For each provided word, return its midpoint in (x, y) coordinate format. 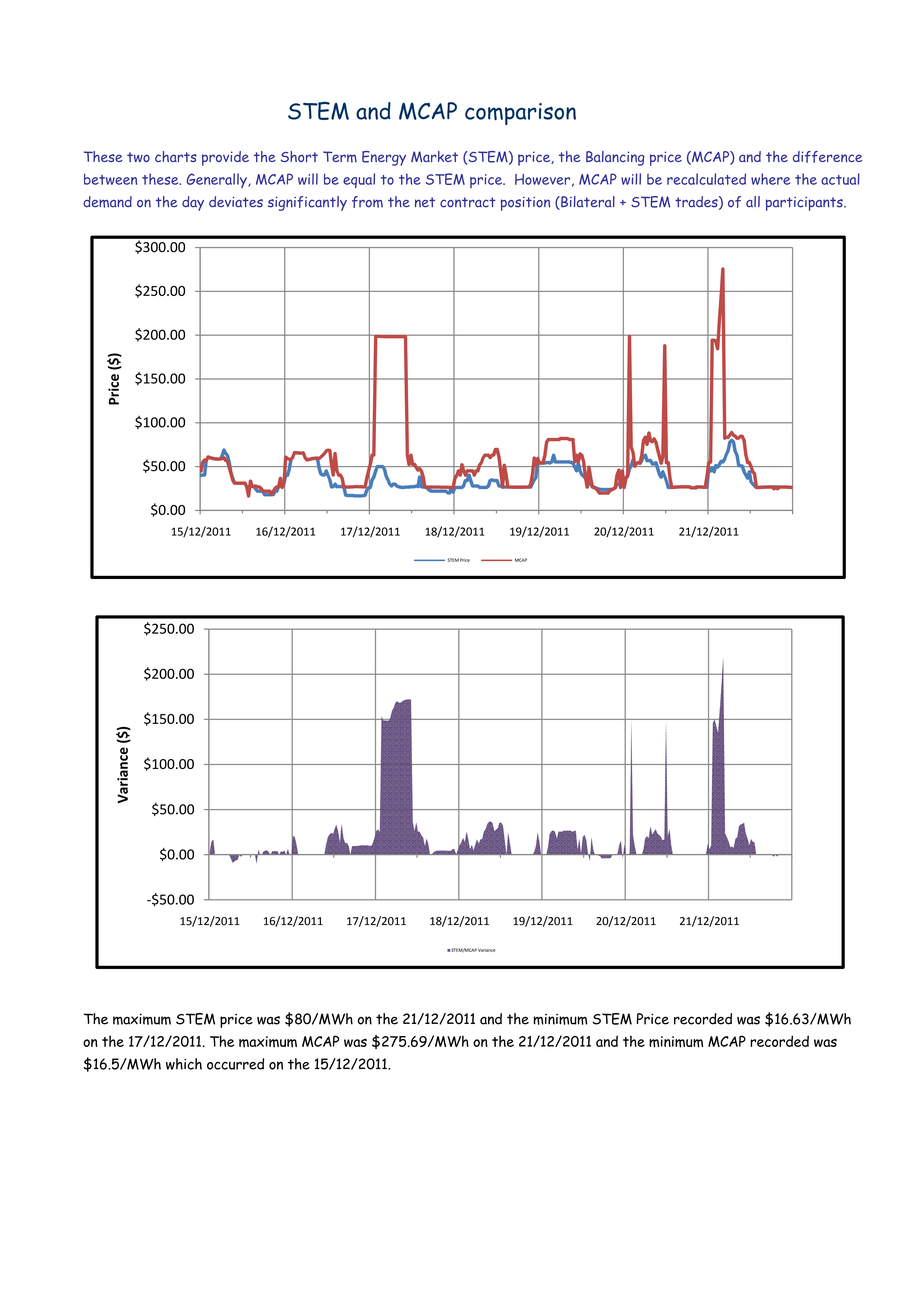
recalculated (706, 179)
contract (468, 202)
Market (434, 156)
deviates (236, 202)
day (193, 203)
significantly (307, 203)
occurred (235, 1064)
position (525, 204)
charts (176, 156)
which (184, 1064)
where (770, 179)
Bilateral (587, 203)
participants (805, 204)
